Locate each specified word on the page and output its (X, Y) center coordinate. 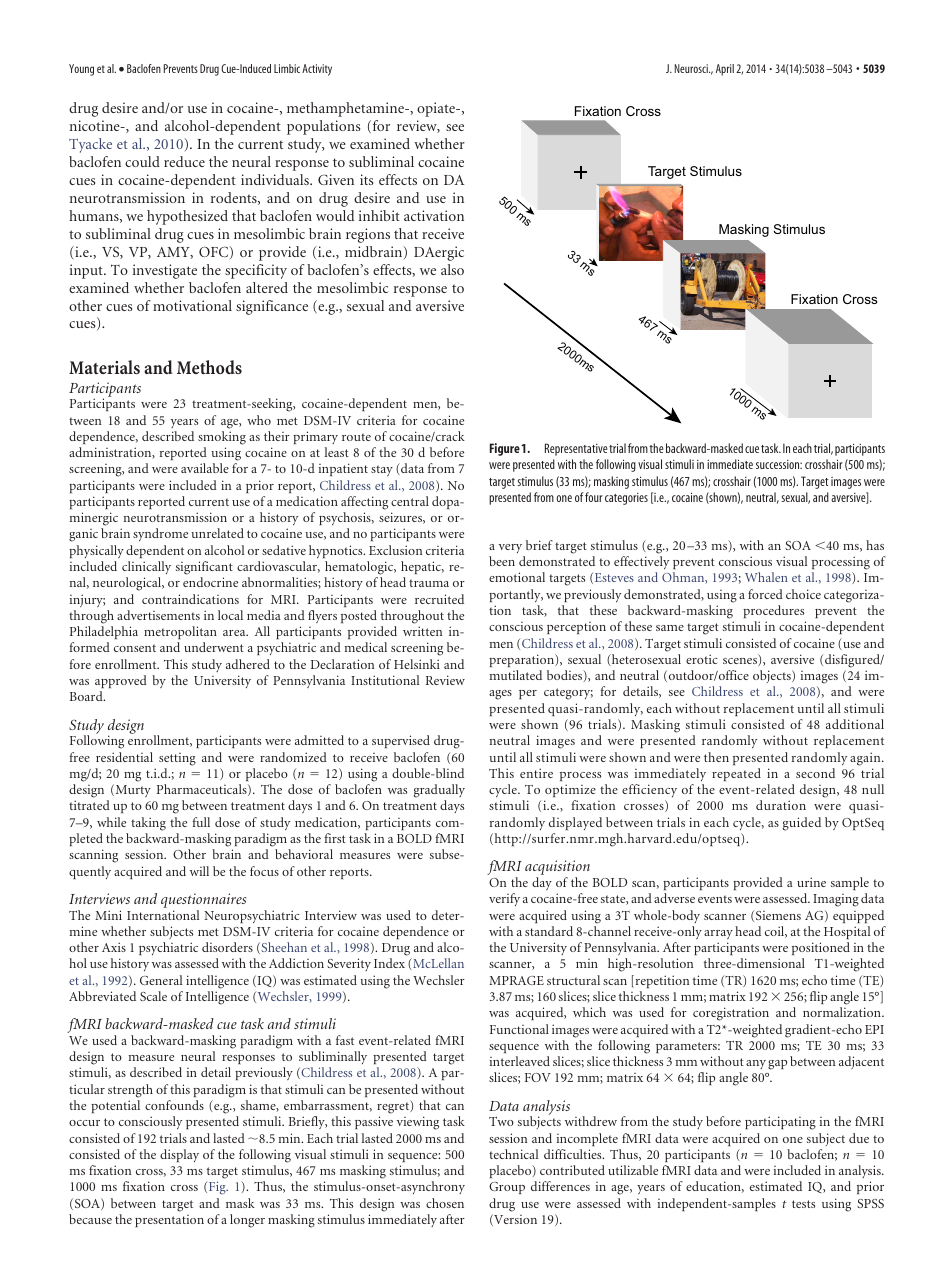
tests (803, 1204)
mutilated (516, 675)
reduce (184, 161)
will (199, 871)
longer (247, 1221)
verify (504, 899)
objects (773, 676)
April (725, 70)
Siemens (778, 915)
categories (626, 499)
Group (507, 1188)
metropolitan (180, 632)
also (452, 269)
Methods (209, 367)
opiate (437, 109)
